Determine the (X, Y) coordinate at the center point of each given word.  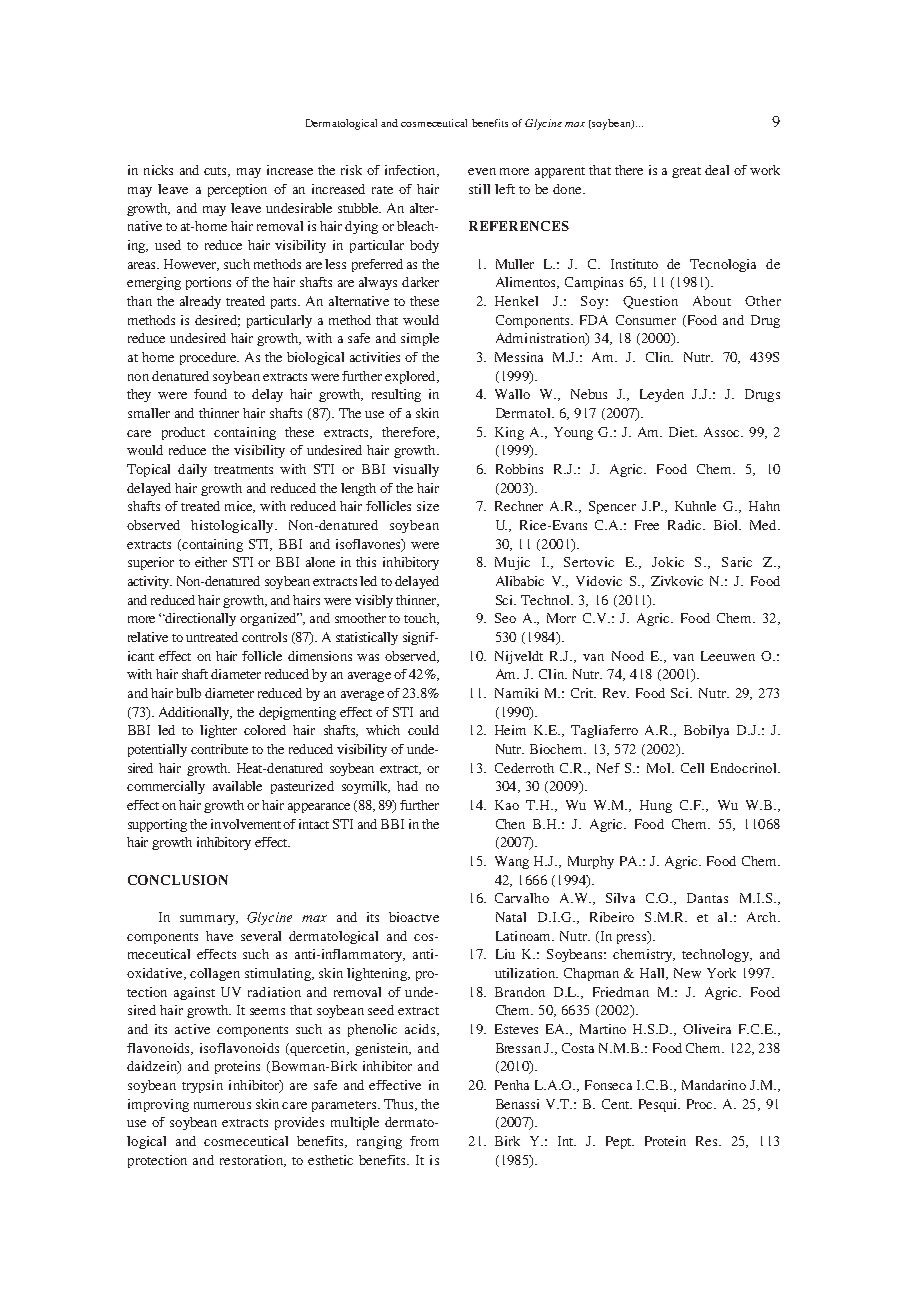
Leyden (662, 395)
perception (237, 190)
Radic (686, 525)
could (423, 730)
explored (411, 377)
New (687, 973)
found (210, 394)
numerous (222, 1105)
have (219, 936)
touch (421, 619)
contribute (219, 749)
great (686, 172)
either (211, 562)
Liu (505, 954)
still (479, 189)
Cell (692, 768)
